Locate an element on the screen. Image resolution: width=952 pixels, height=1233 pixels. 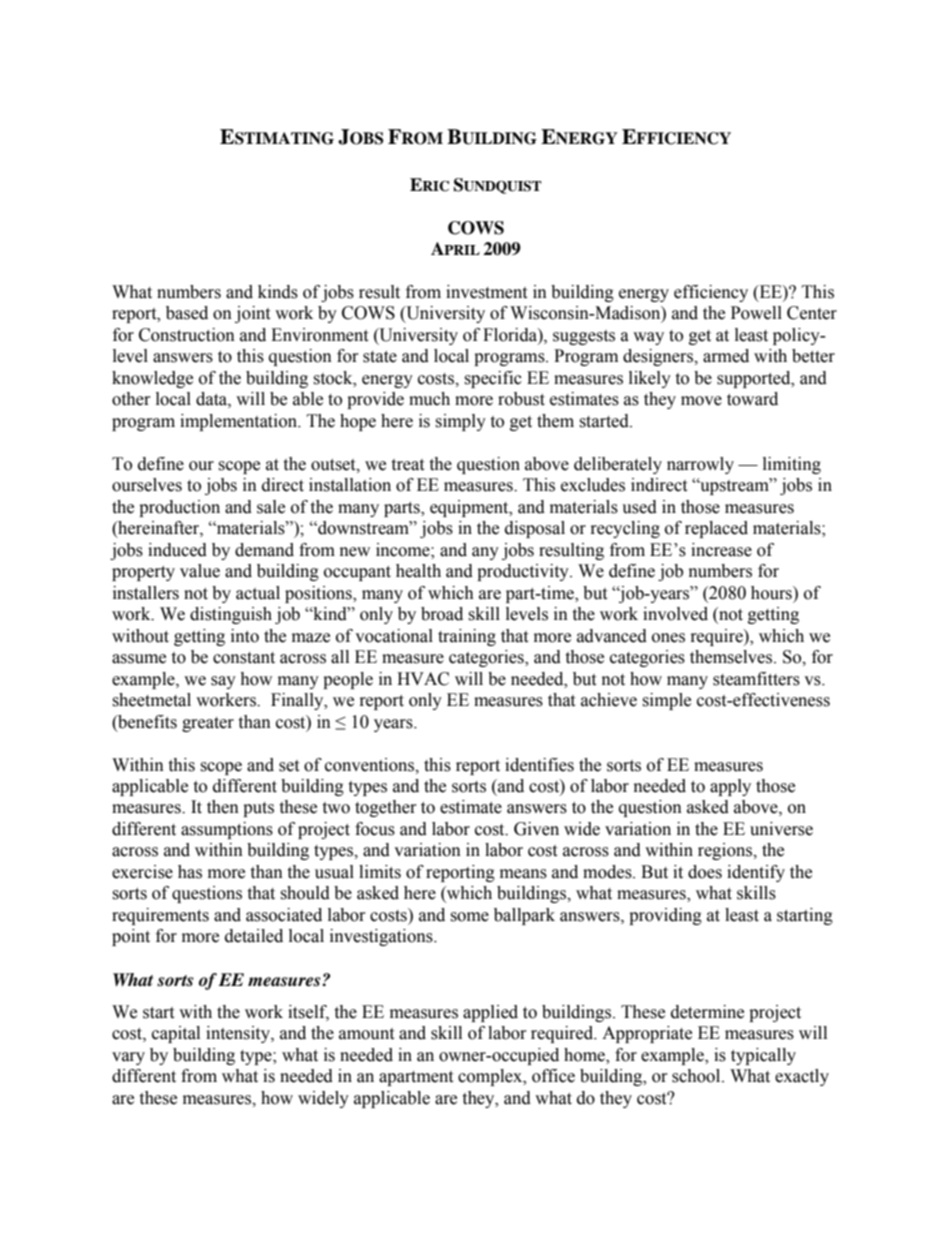
means is located at coordinates (523, 874).
